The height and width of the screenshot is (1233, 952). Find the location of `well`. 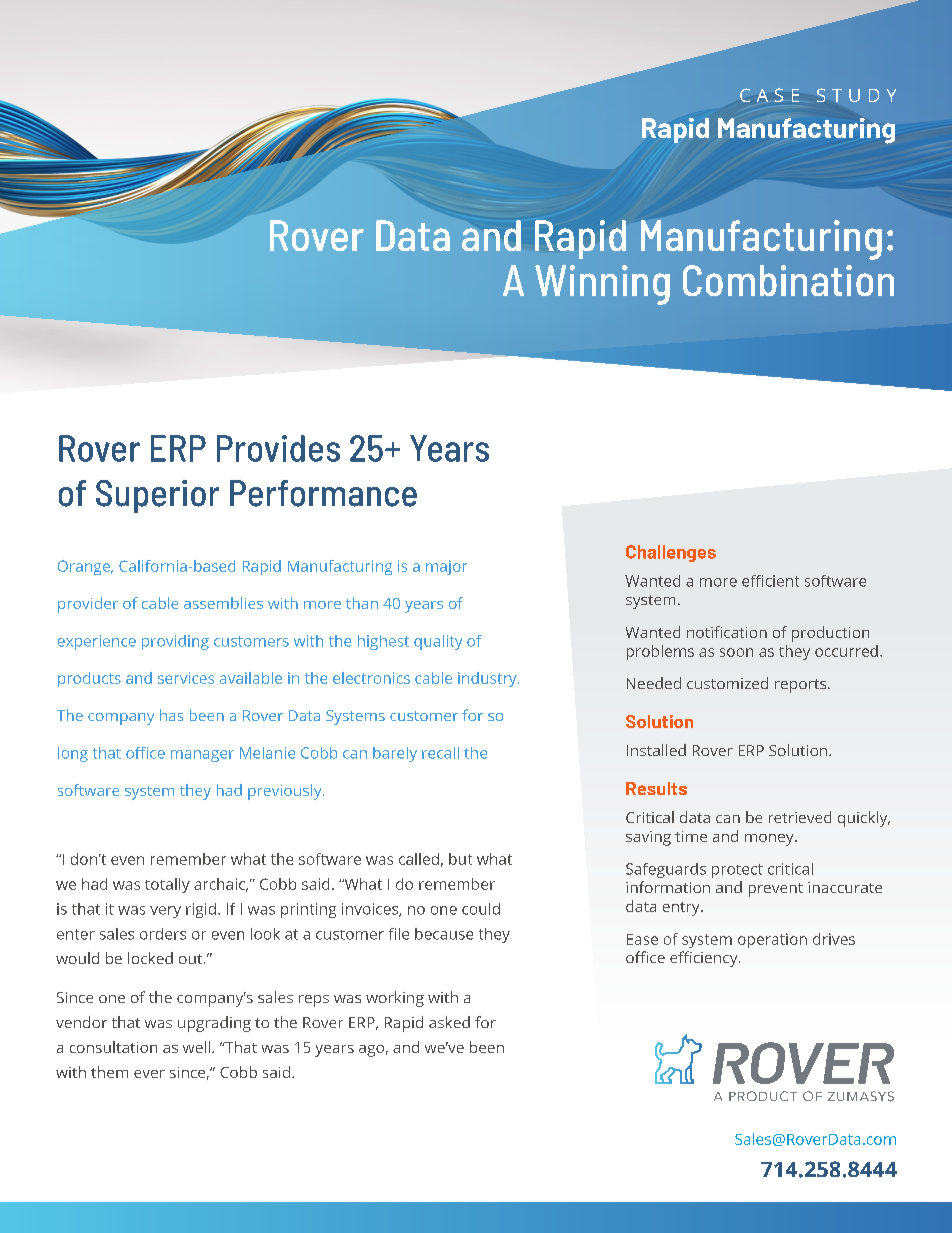

well is located at coordinates (196, 1047).
